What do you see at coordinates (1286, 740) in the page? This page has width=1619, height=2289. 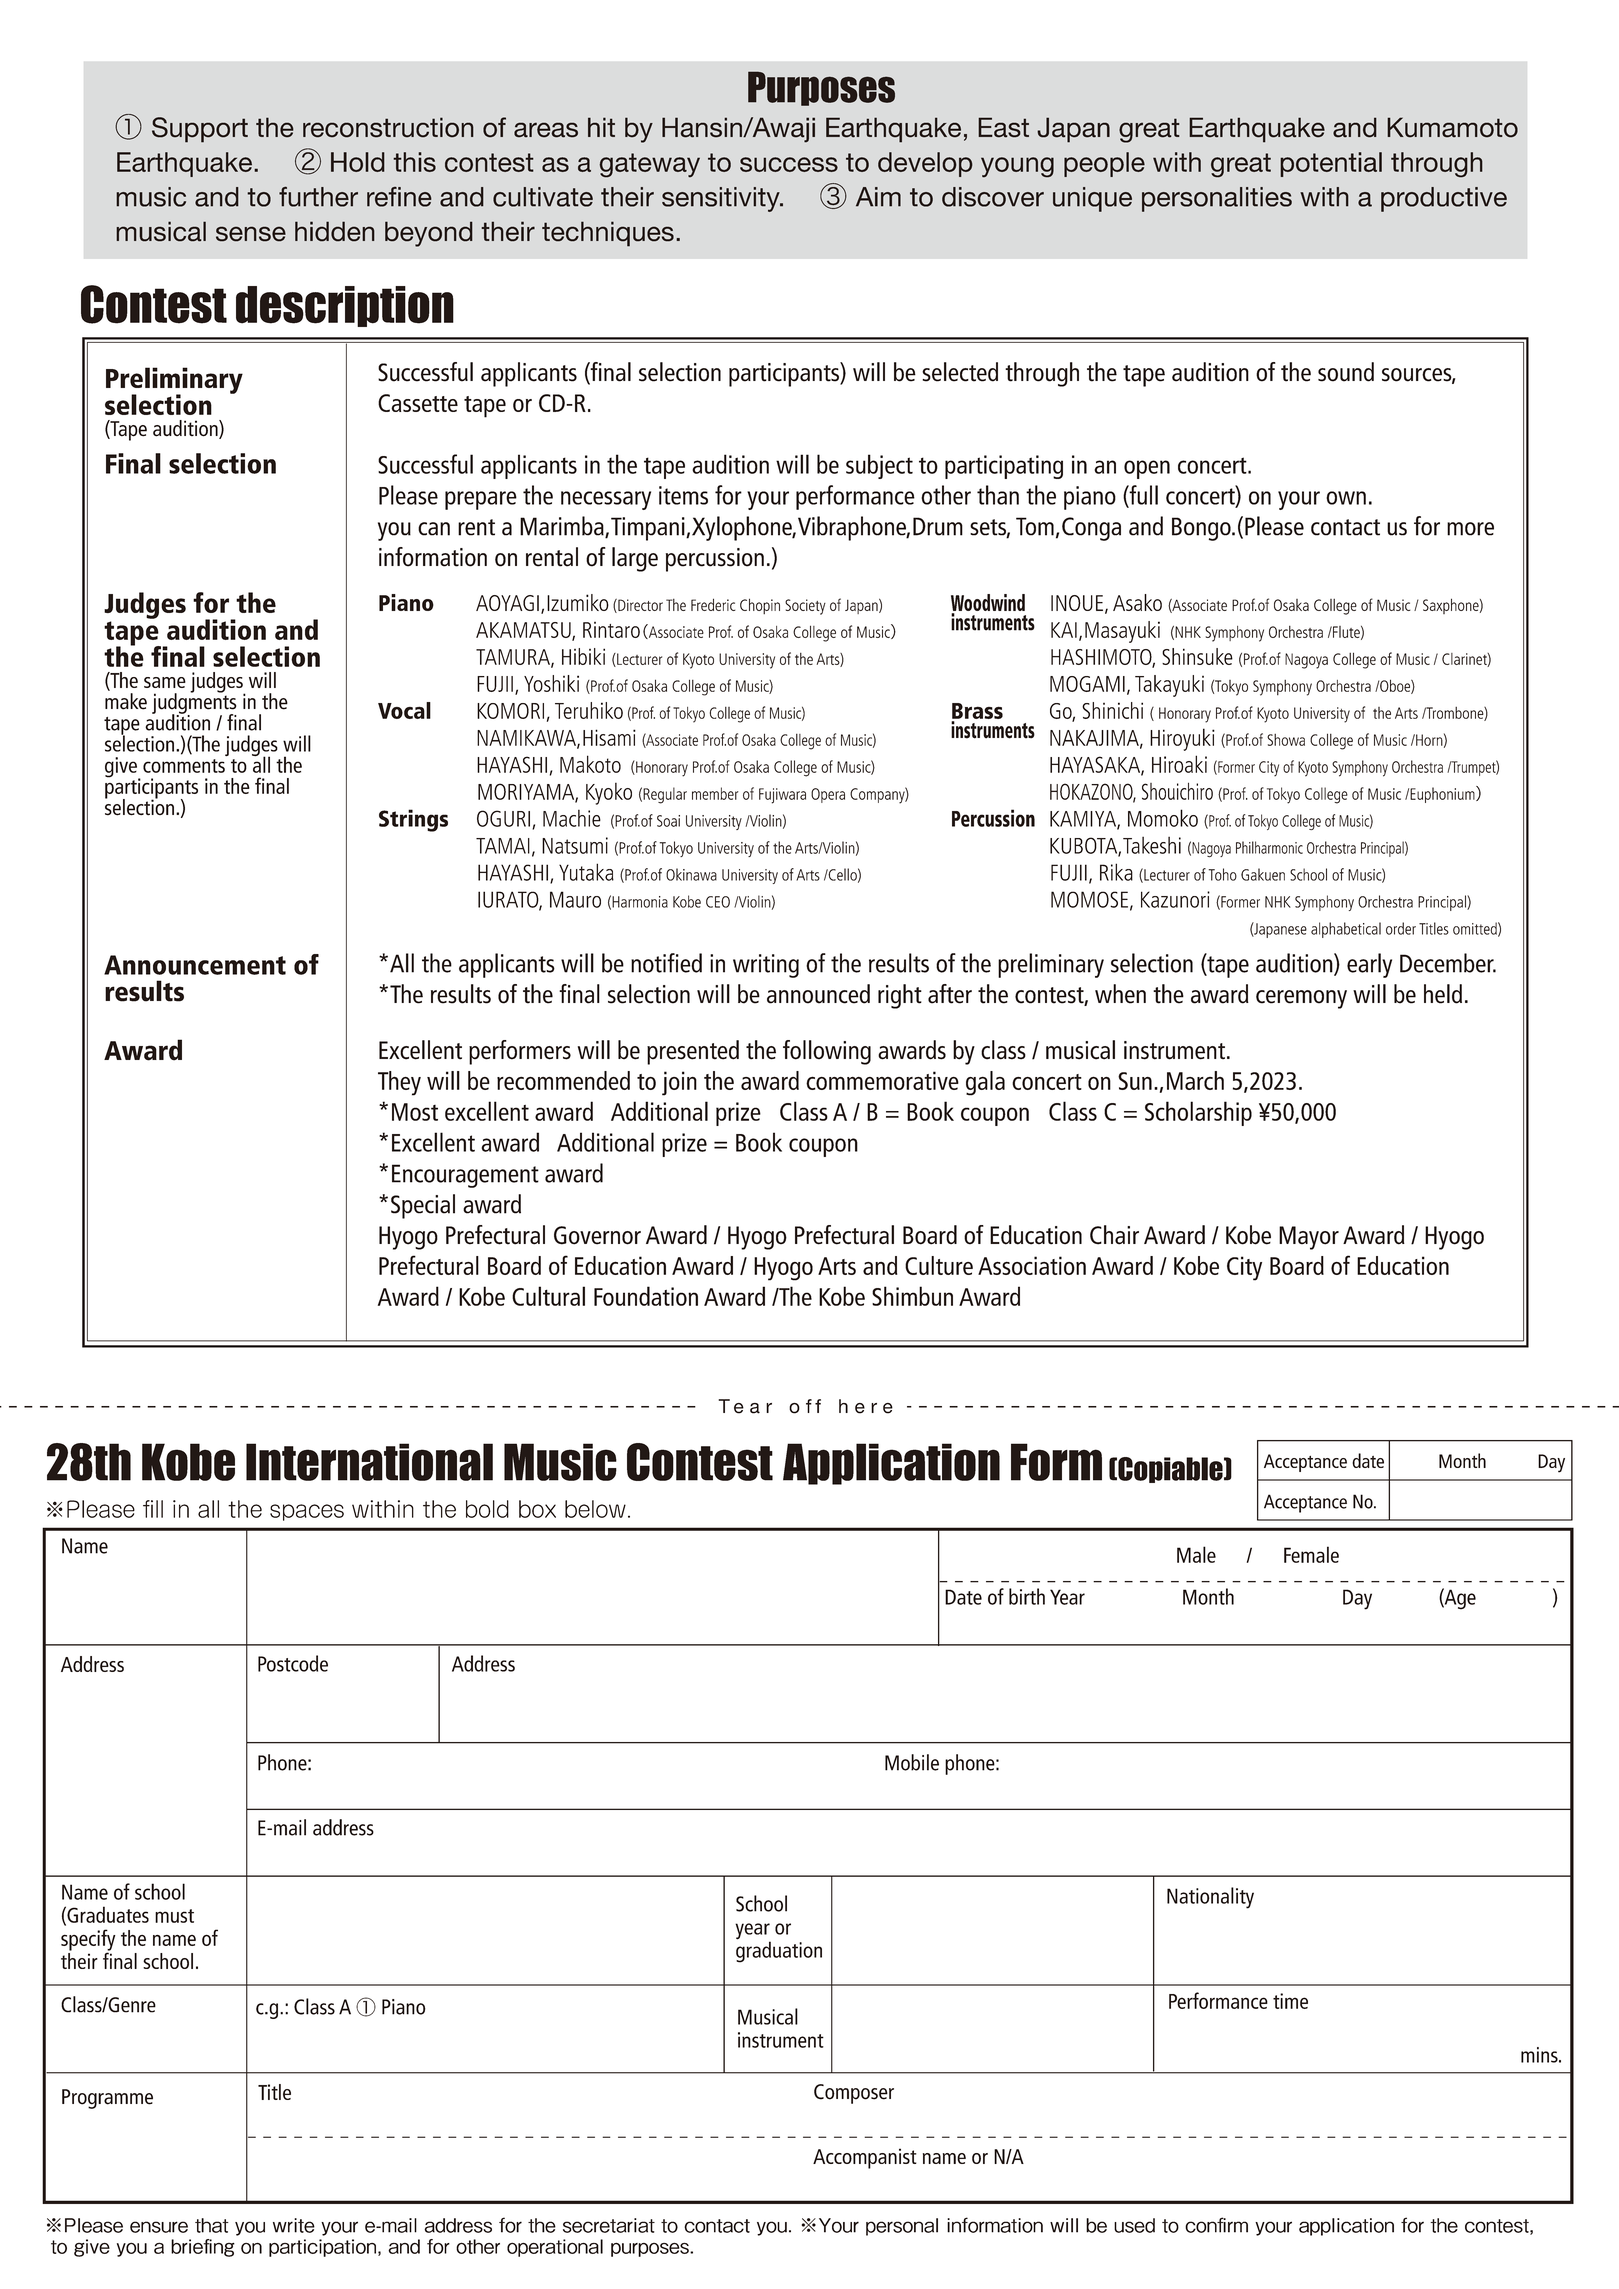 I see `Showa` at bounding box center [1286, 740].
